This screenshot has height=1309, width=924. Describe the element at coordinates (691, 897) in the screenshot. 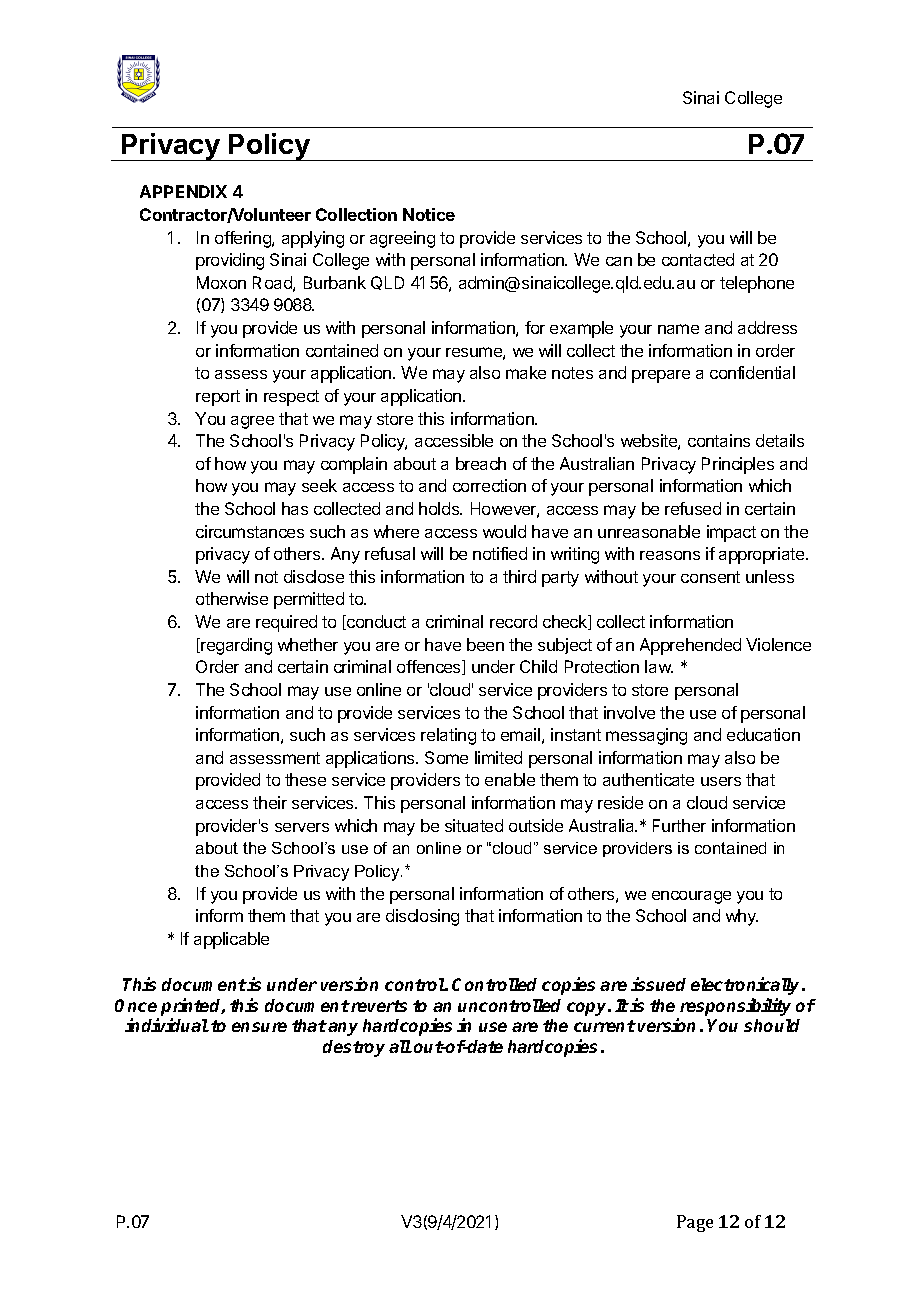

I see `encourage` at that location.
